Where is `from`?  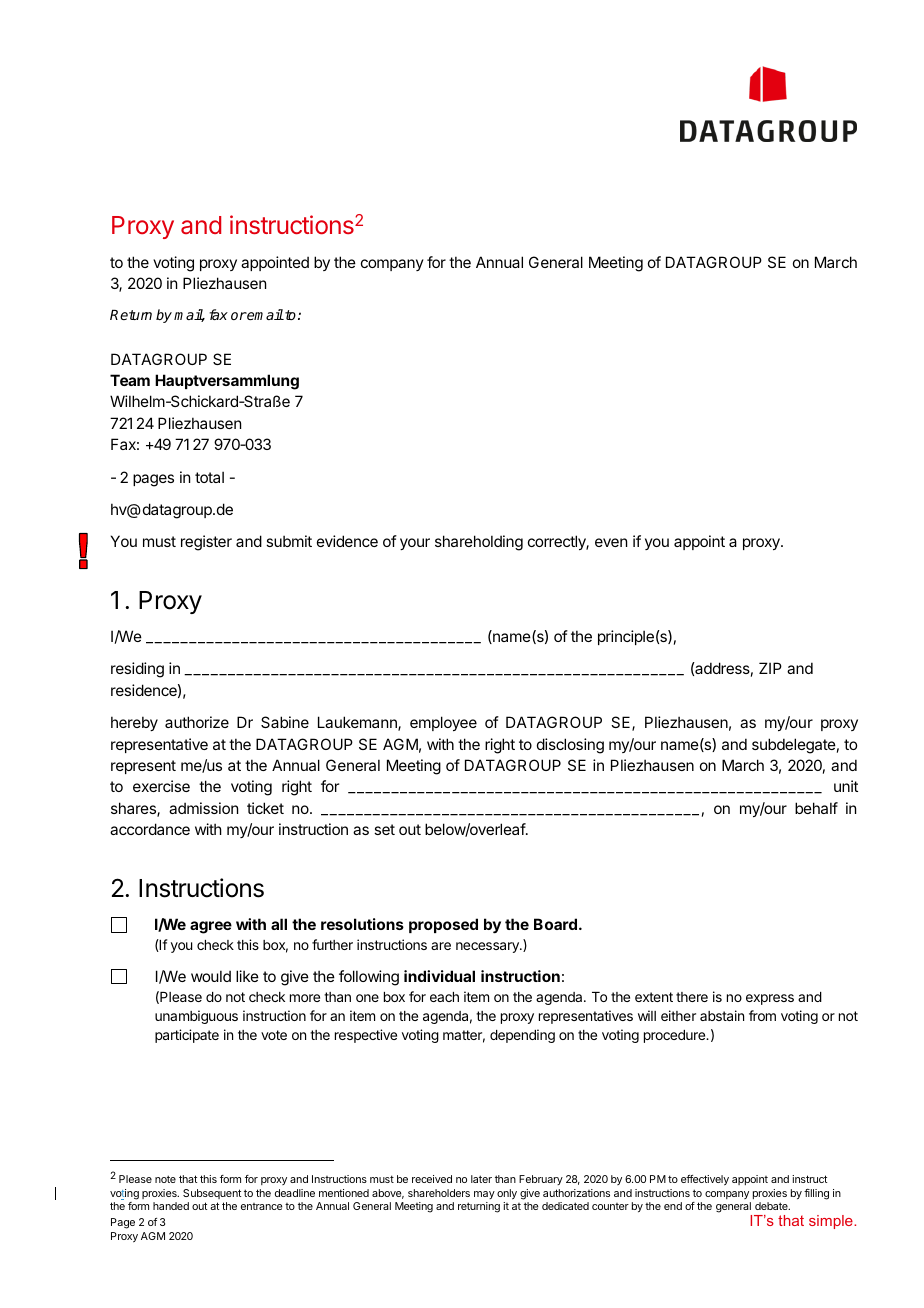
from is located at coordinates (762, 1015).
